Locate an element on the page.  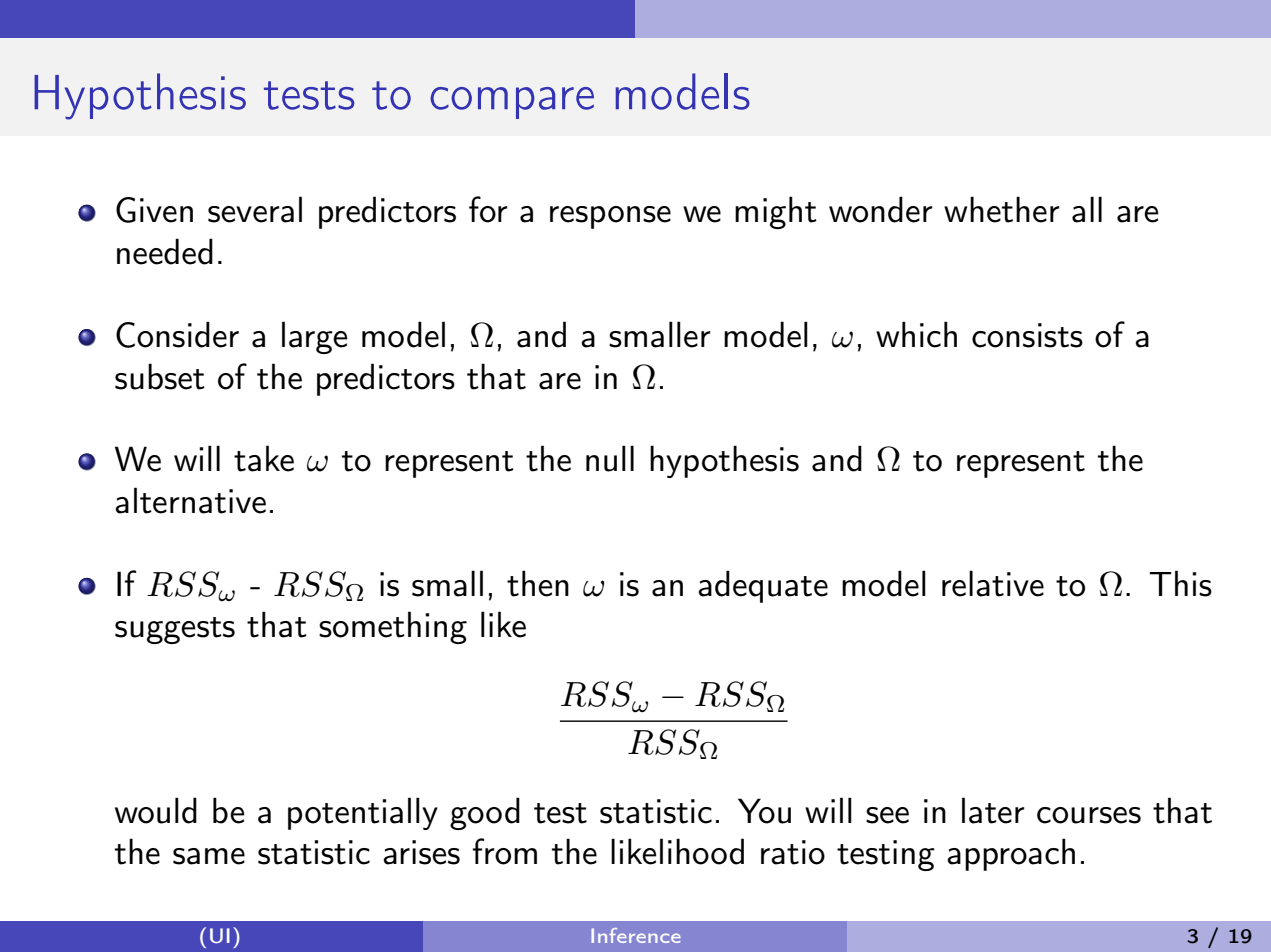
same is located at coordinates (209, 856).
